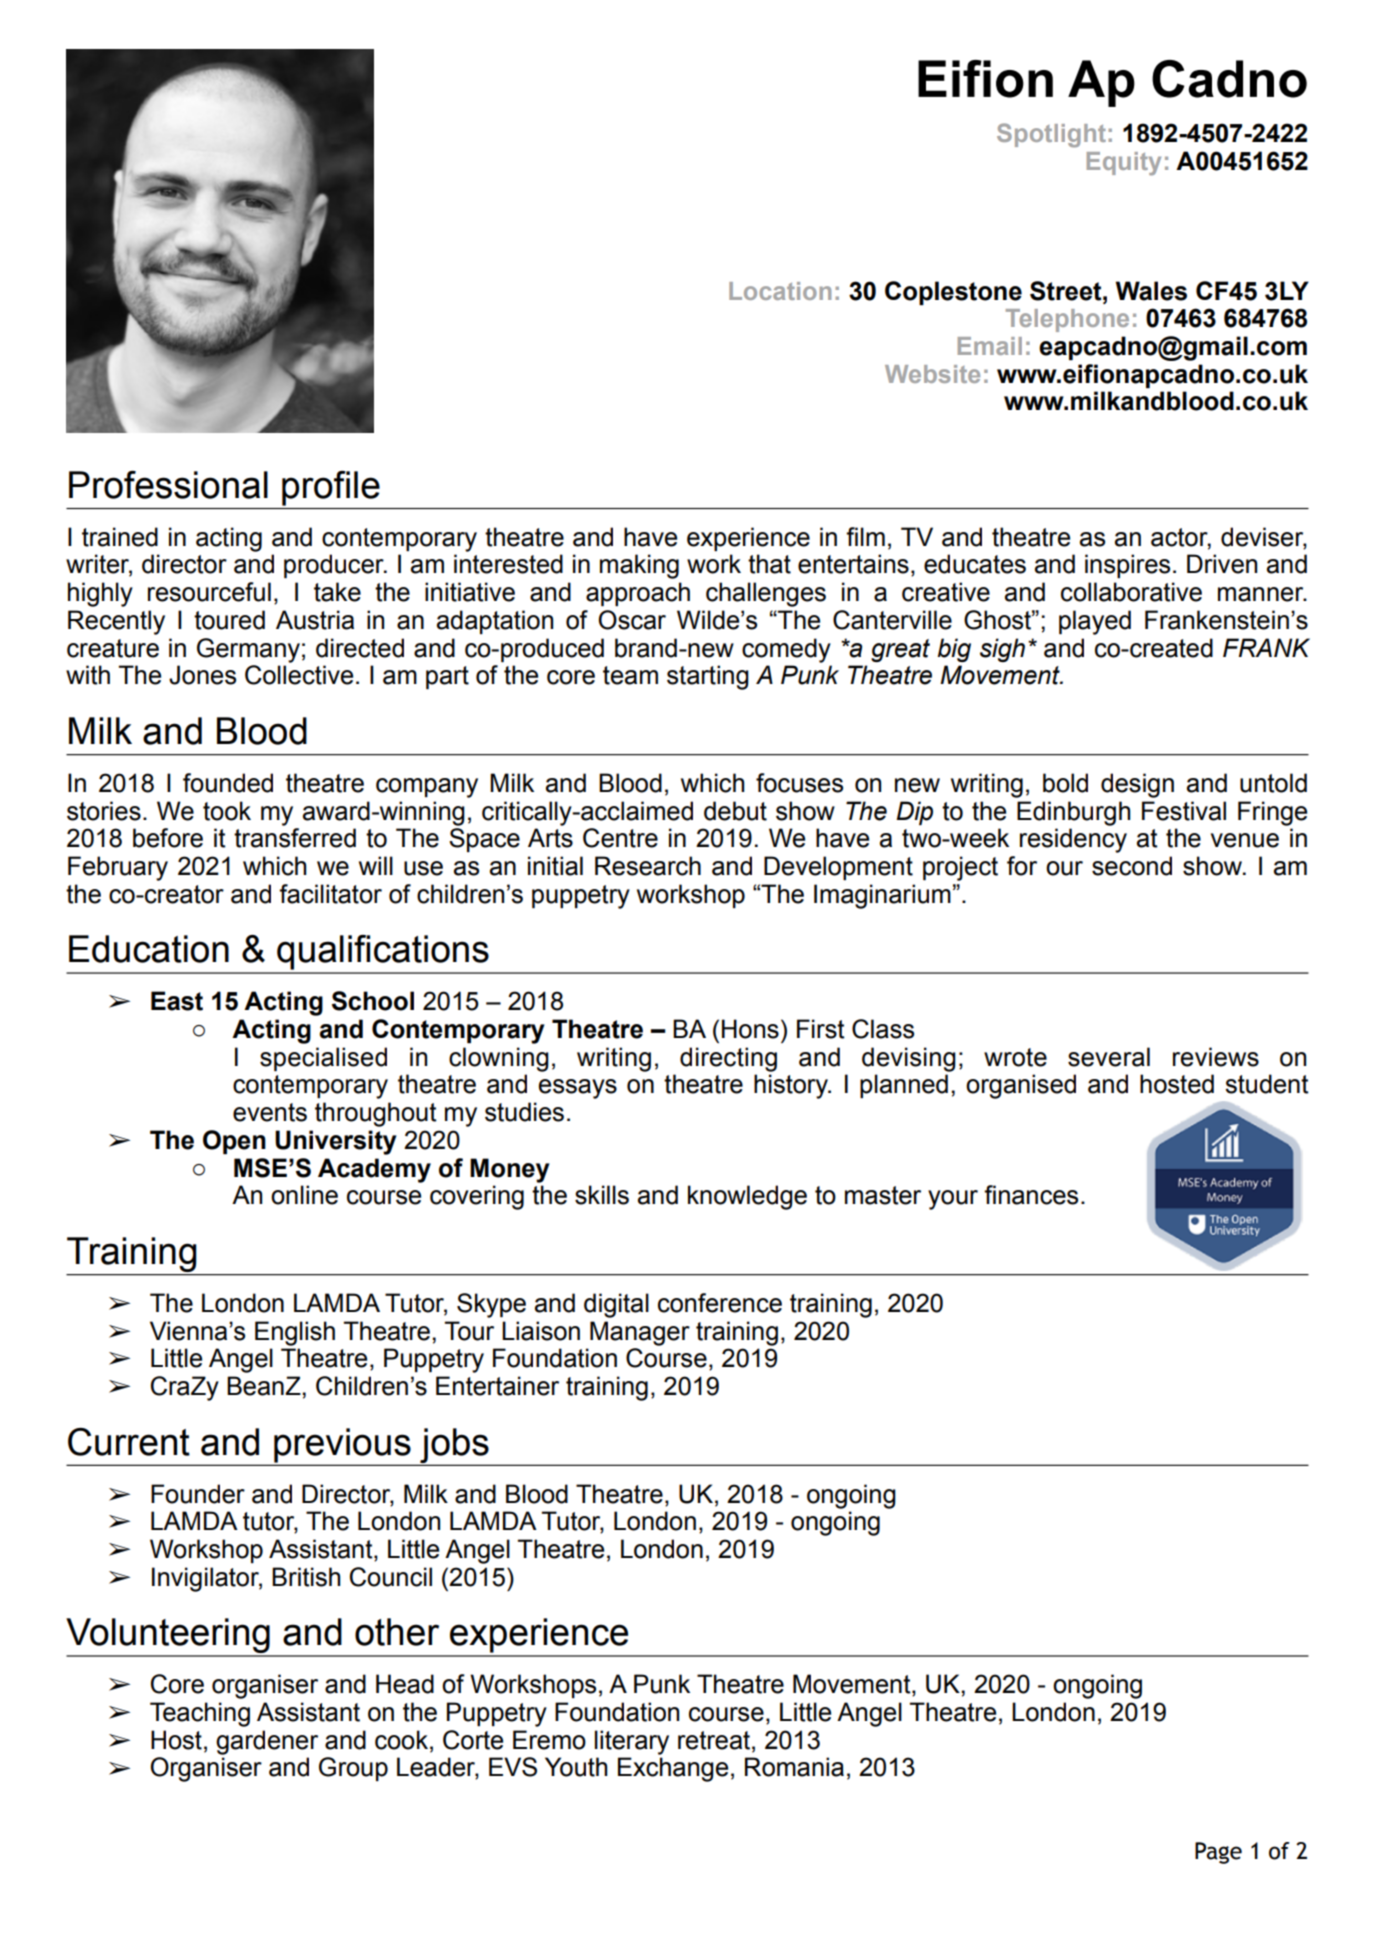 The width and height of the screenshot is (1375, 1946). Describe the element at coordinates (209, 592) in the screenshot. I see `resourceful` at that location.
